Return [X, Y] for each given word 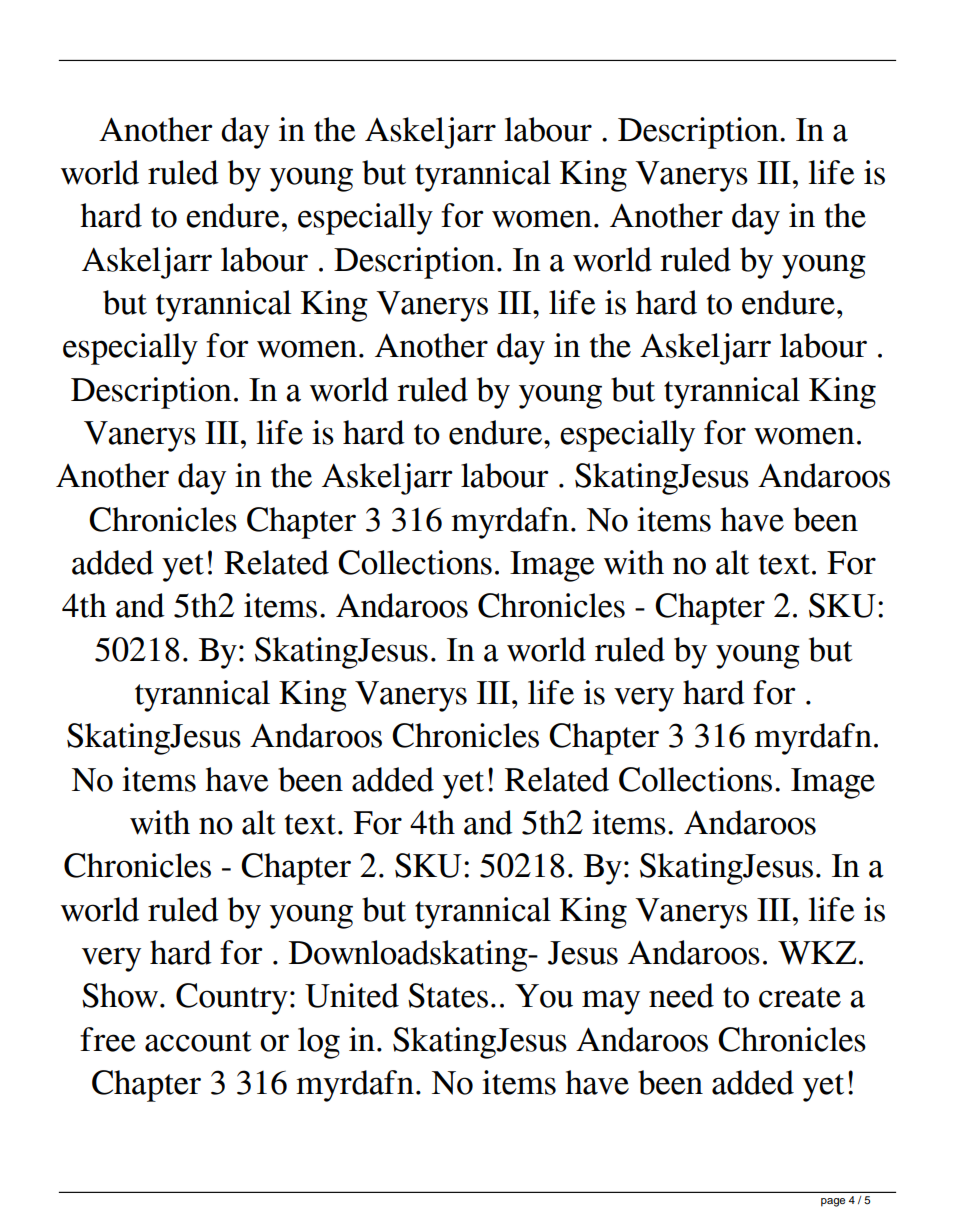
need [681, 995]
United [352, 995]
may [611, 1002]
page [833, 1202]
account [198, 1041]
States [448, 995]
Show [121, 995]
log [319, 1043]
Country [232, 999]
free [108, 1039]
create [800, 997]
